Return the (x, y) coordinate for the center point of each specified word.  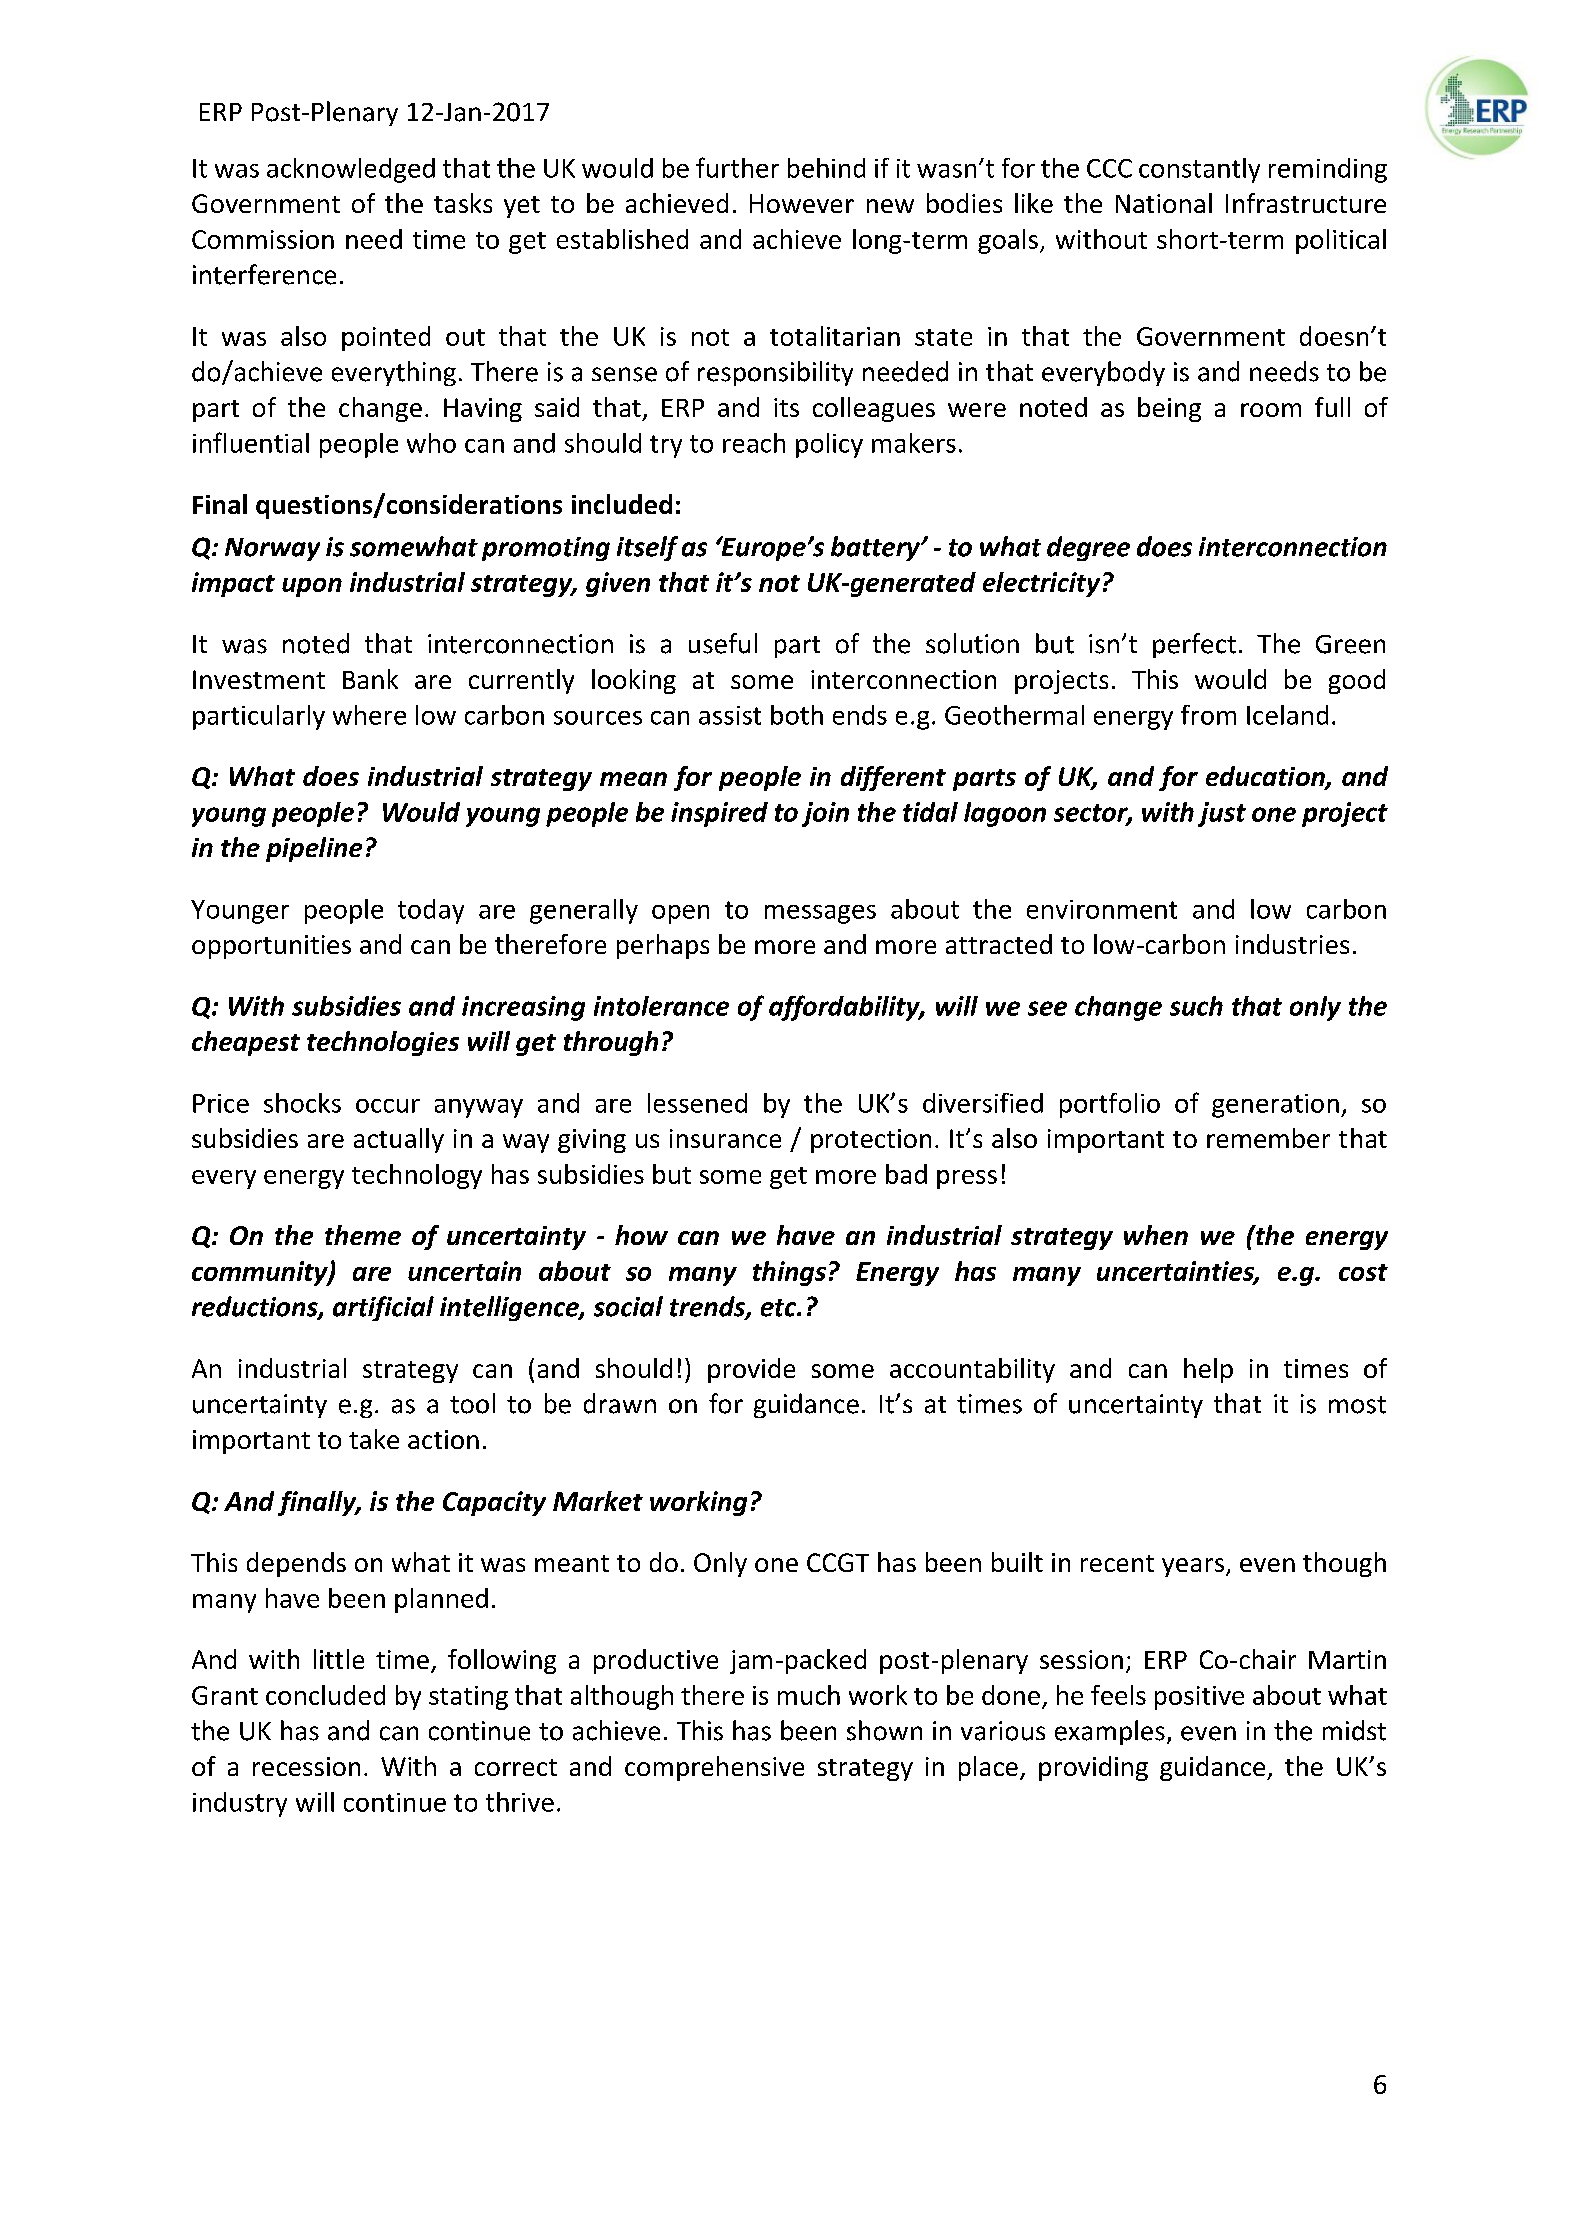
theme (363, 1235)
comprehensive (714, 1768)
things (789, 1273)
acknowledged (351, 170)
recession (306, 1766)
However (802, 203)
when (1156, 1235)
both (797, 715)
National (1164, 203)
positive (1199, 1698)
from (1208, 715)
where (369, 715)
